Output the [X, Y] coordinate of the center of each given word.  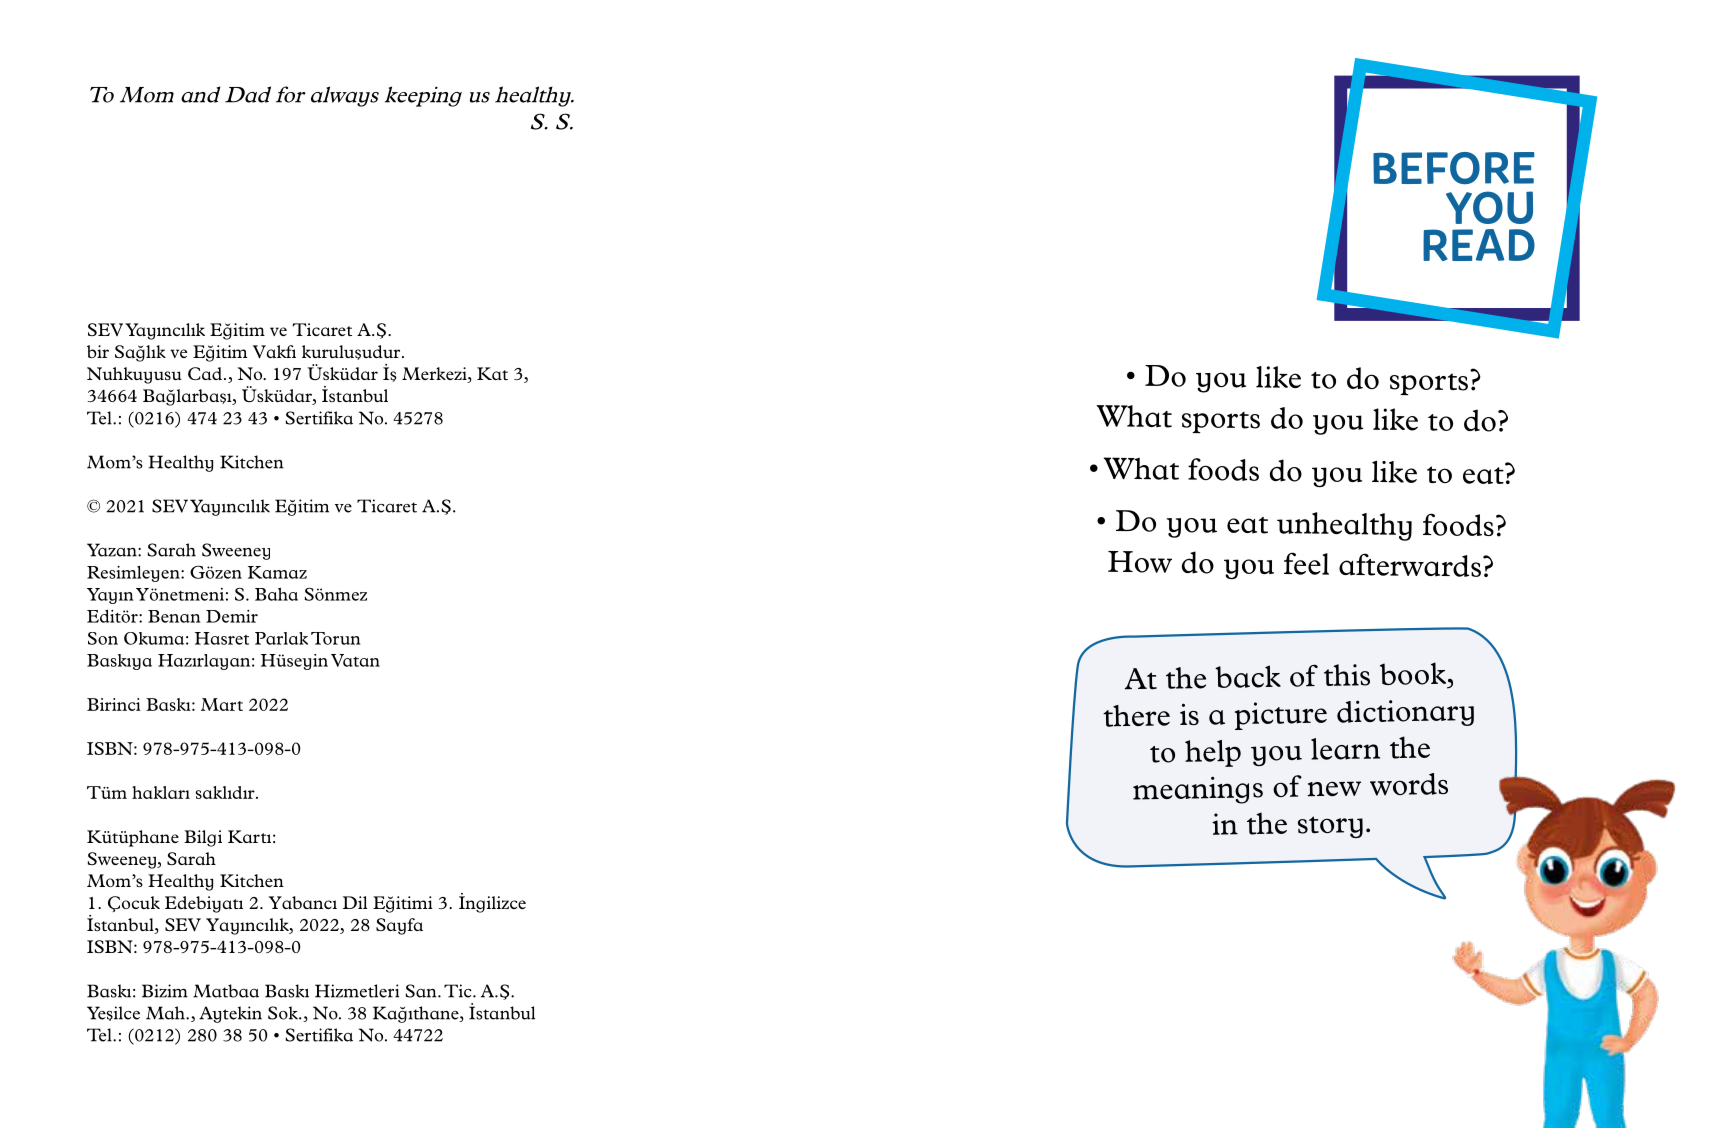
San [422, 991]
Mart [222, 704]
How [1140, 562]
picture [1281, 716]
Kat [492, 373]
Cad [205, 373]
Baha [276, 594]
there [1136, 716]
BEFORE [1454, 168]
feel [1306, 563]
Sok [284, 1013]
